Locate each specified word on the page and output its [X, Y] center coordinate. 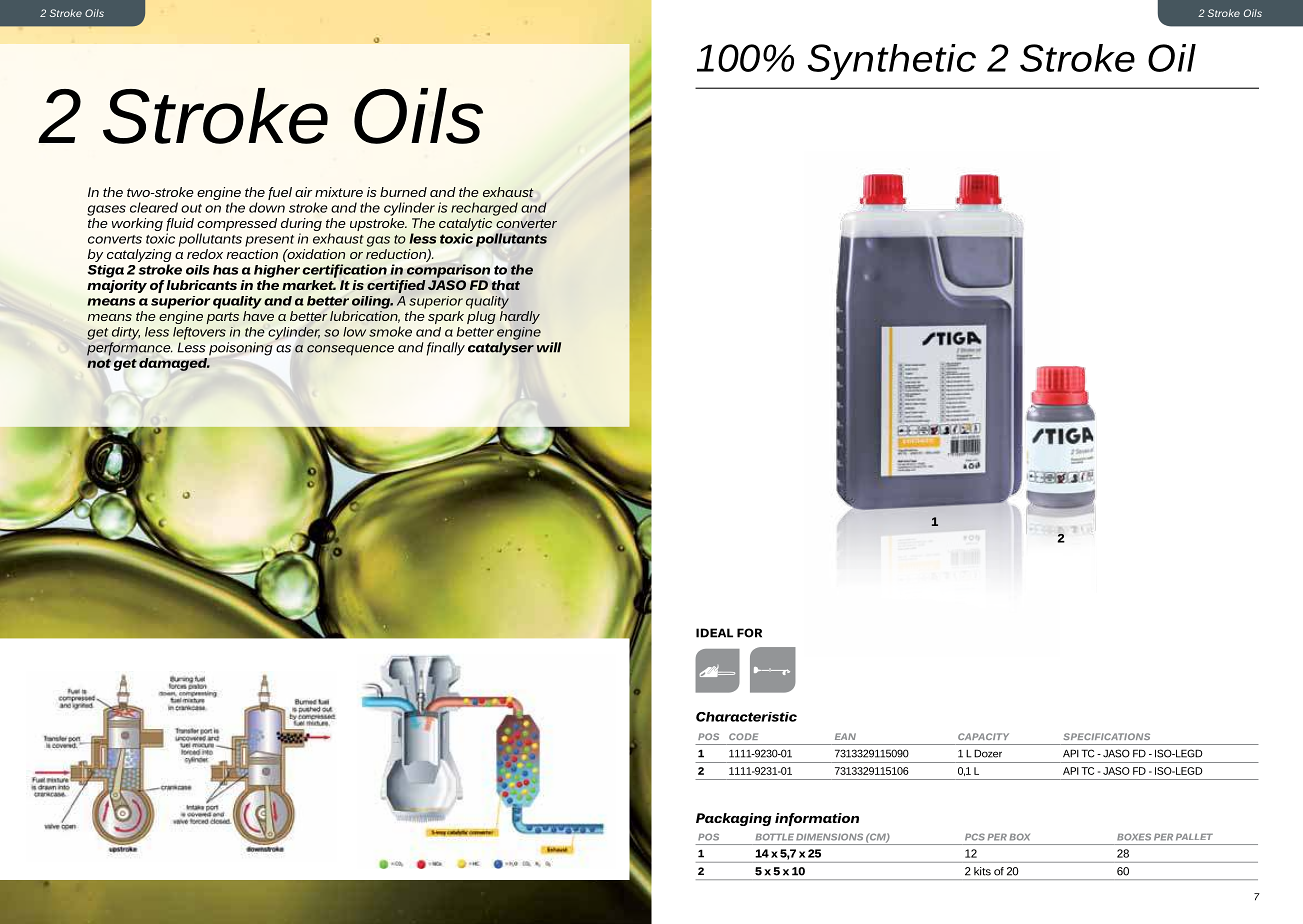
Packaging [734, 819]
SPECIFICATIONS [1107, 736]
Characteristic [746, 717]
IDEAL [714, 633]
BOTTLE [775, 837]
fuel [280, 193]
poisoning [241, 349]
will [549, 347]
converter [526, 223]
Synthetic [891, 62]
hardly [520, 317]
